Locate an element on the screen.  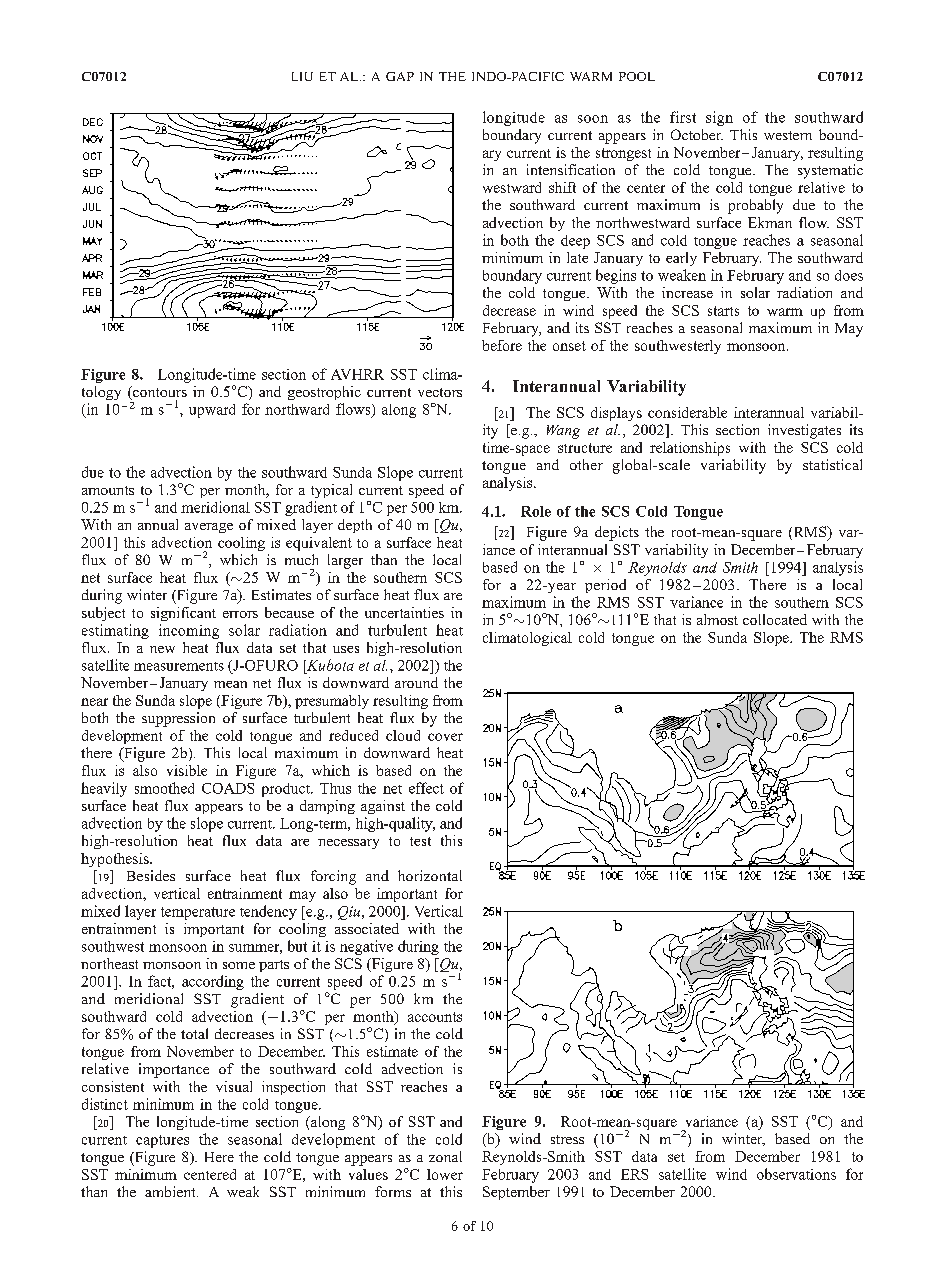
LIU is located at coordinates (302, 76).
